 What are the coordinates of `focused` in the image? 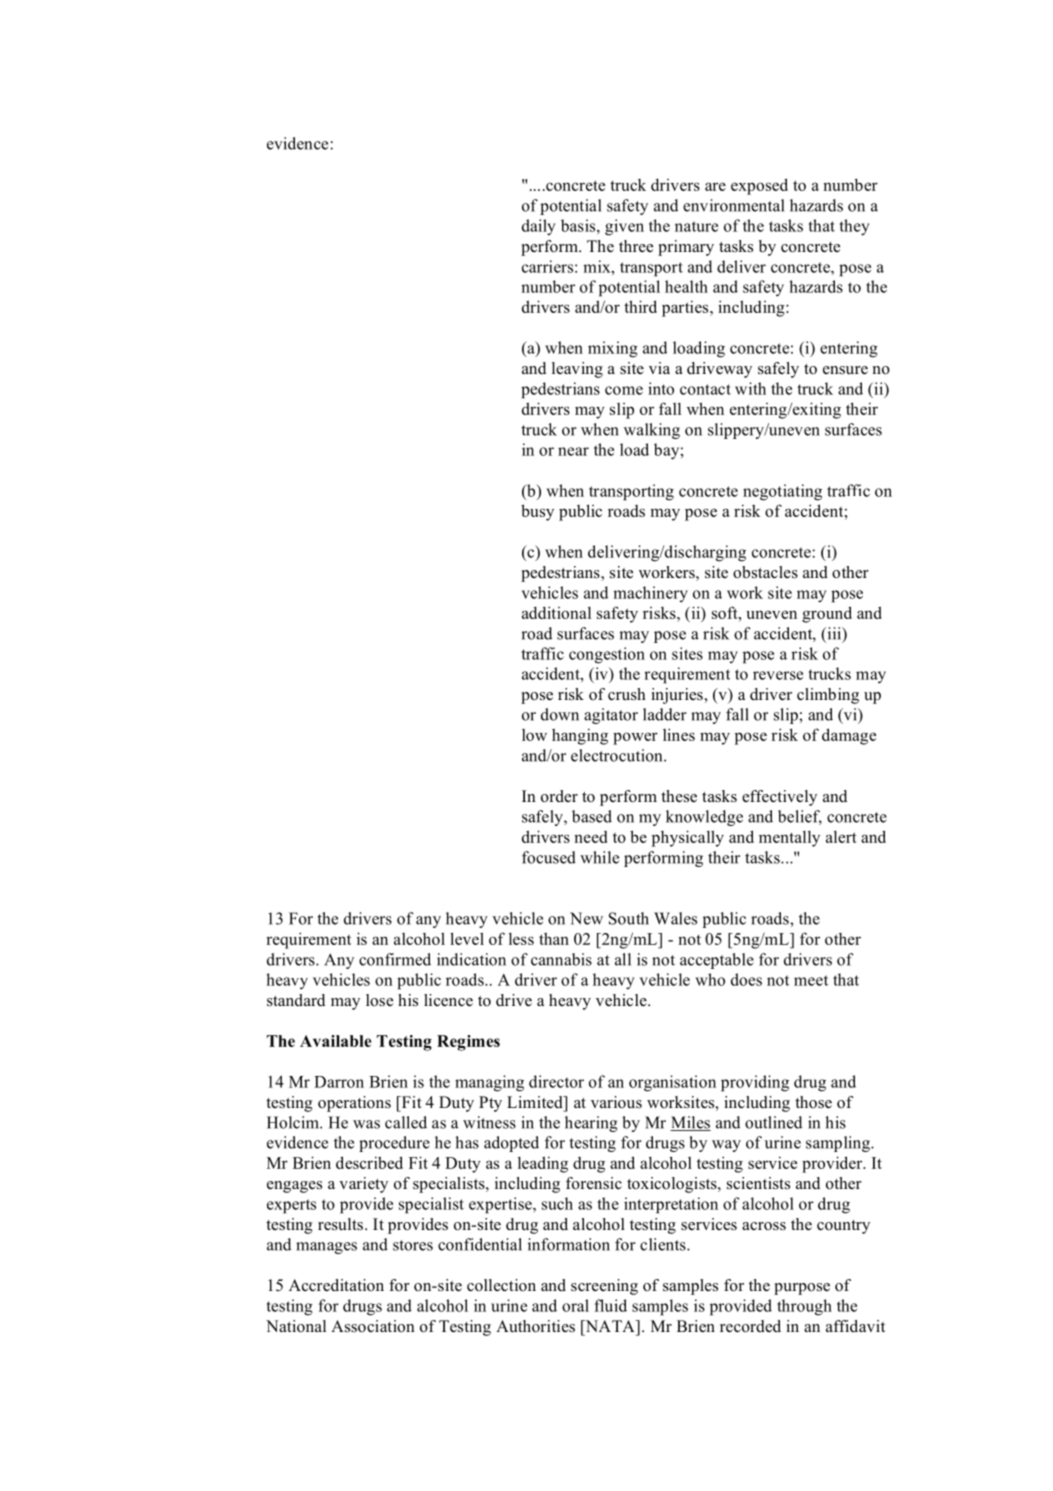 It's located at (549, 857).
